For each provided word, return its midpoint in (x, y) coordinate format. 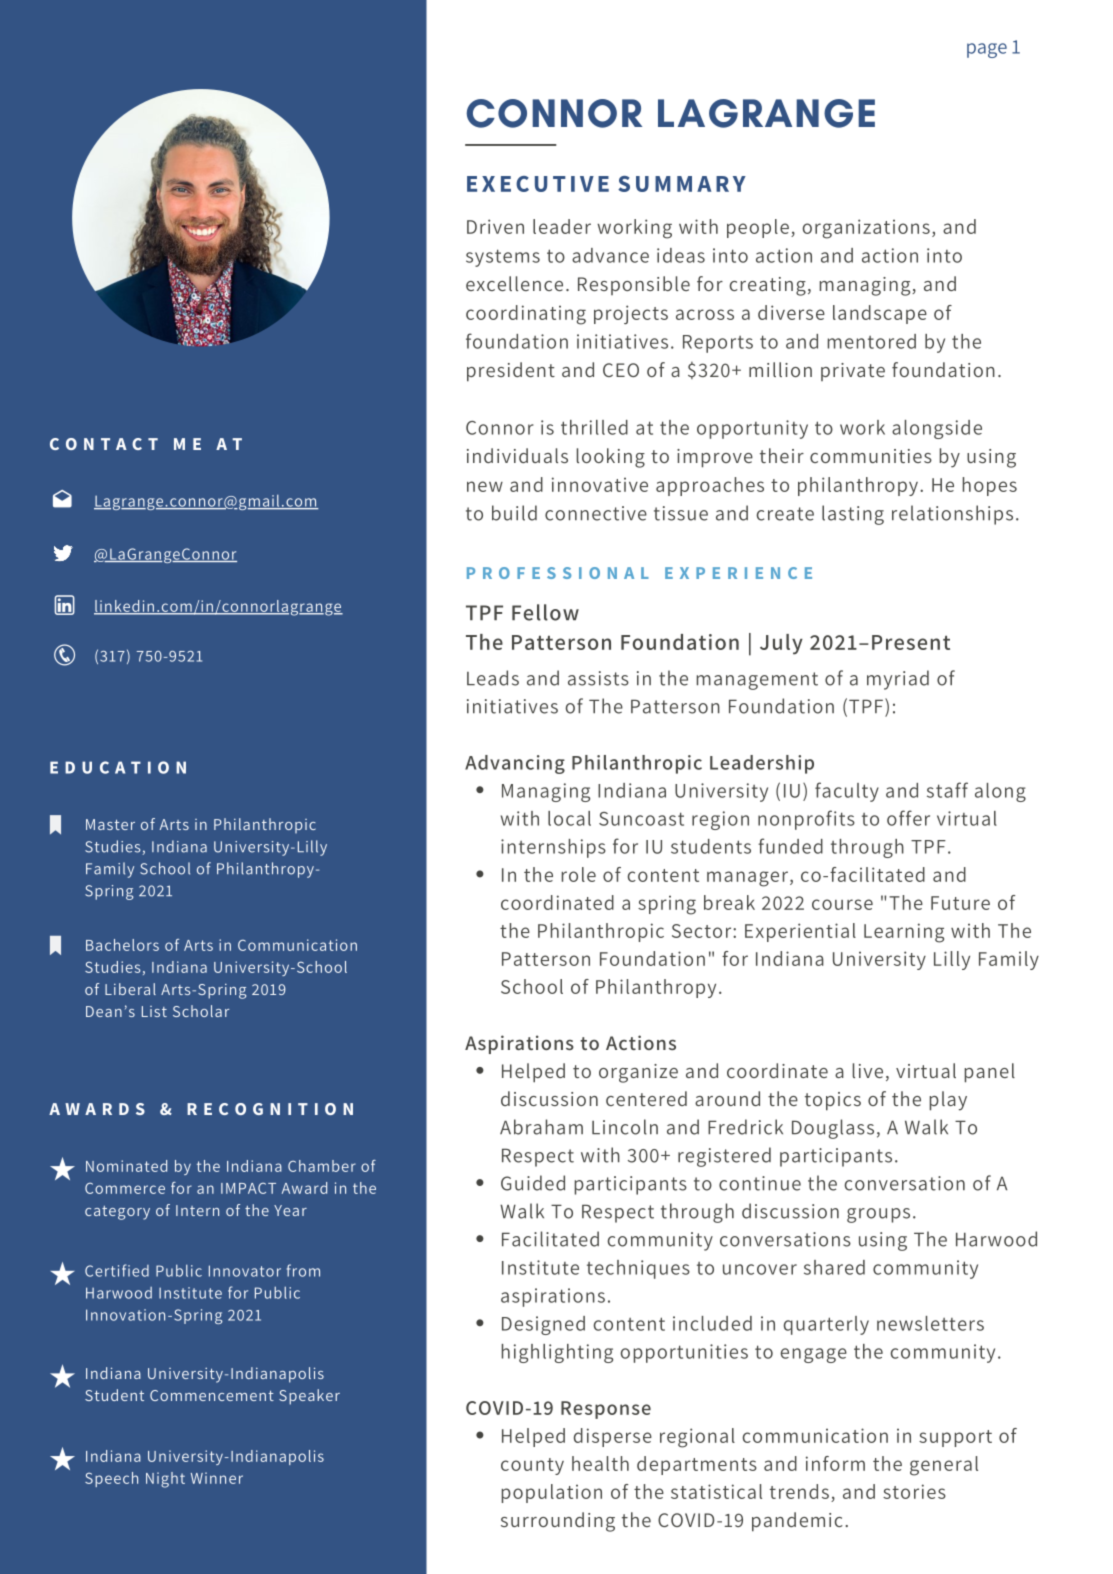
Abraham (541, 1127)
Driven (495, 226)
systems (503, 258)
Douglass (833, 1129)
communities (871, 456)
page (987, 50)
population (552, 1493)
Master (110, 824)
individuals (517, 455)
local (569, 818)
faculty (847, 792)
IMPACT (248, 1188)
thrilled (594, 427)
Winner (217, 1478)
